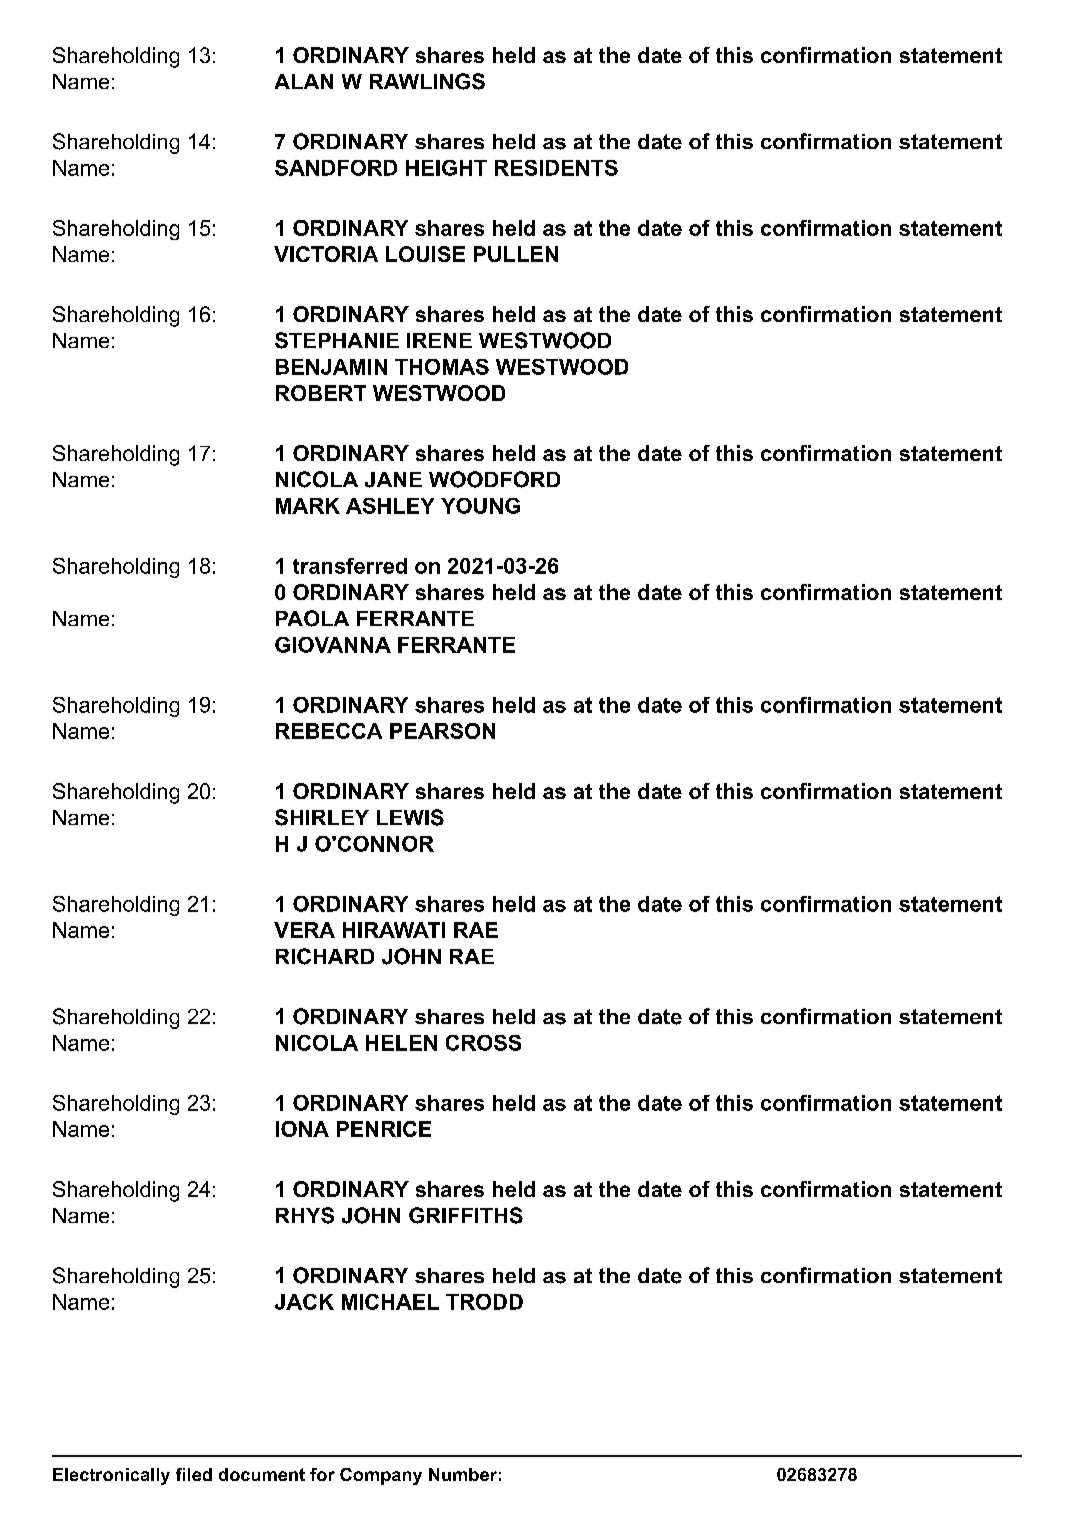 This screenshot has width=1087, height=1537. Describe the element at coordinates (381, 1476) in the screenshot. I see `Company` at that location.
